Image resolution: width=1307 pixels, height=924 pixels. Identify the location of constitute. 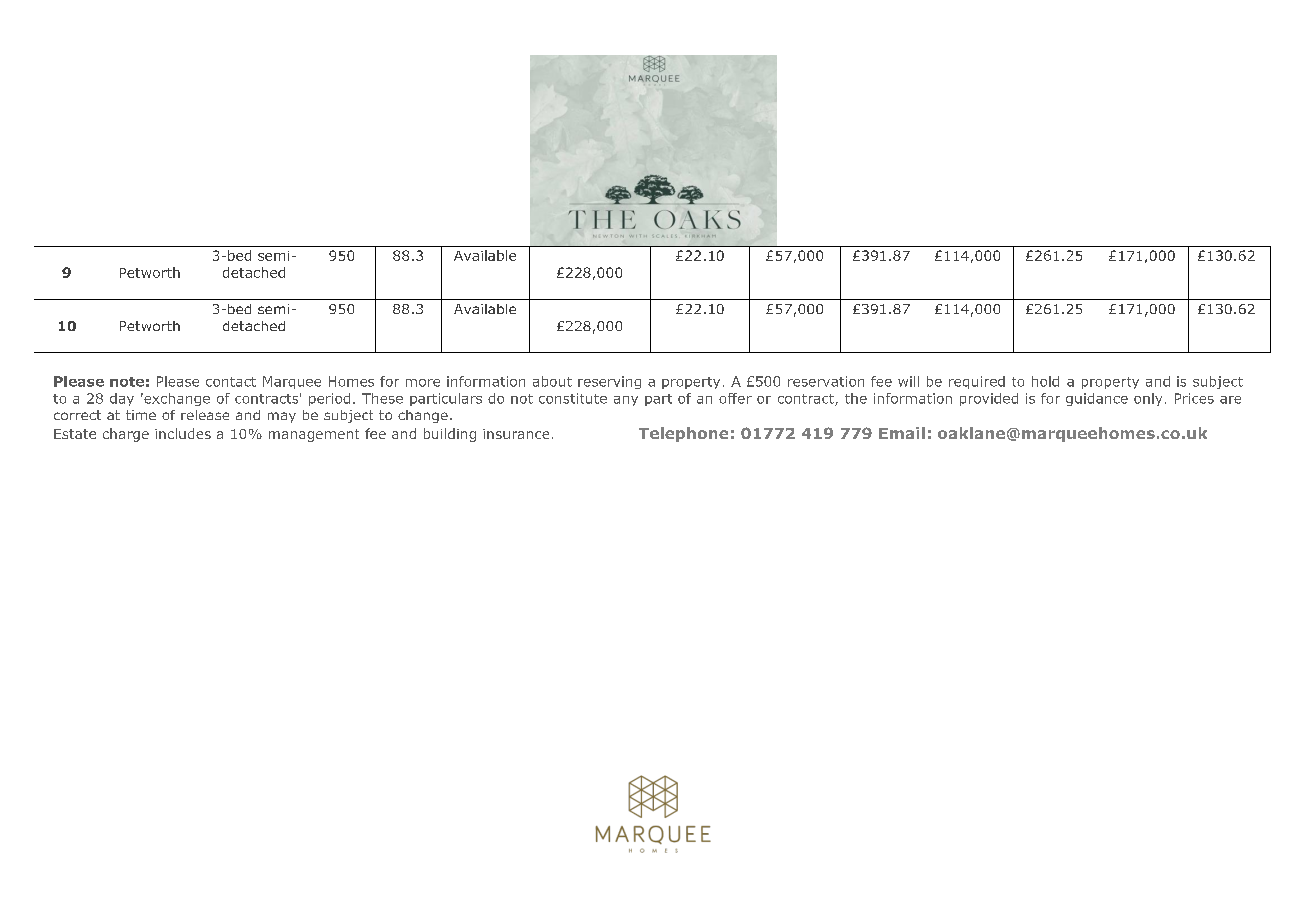
(573, 398).
